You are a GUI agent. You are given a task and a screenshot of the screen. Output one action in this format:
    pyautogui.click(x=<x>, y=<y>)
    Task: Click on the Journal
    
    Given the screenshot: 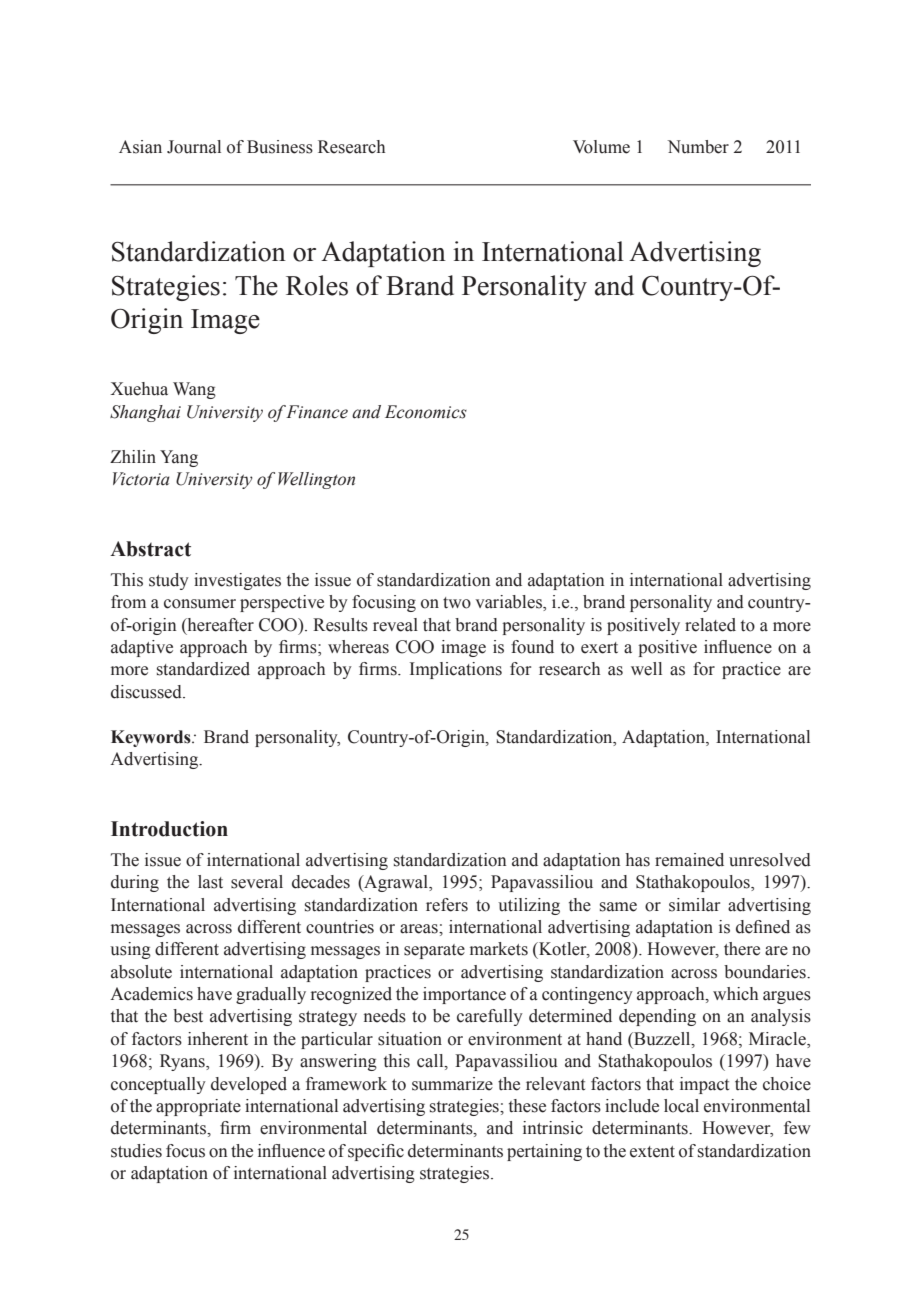 What is the action you would take?
    pyautogui.click(x=194, y=147)
